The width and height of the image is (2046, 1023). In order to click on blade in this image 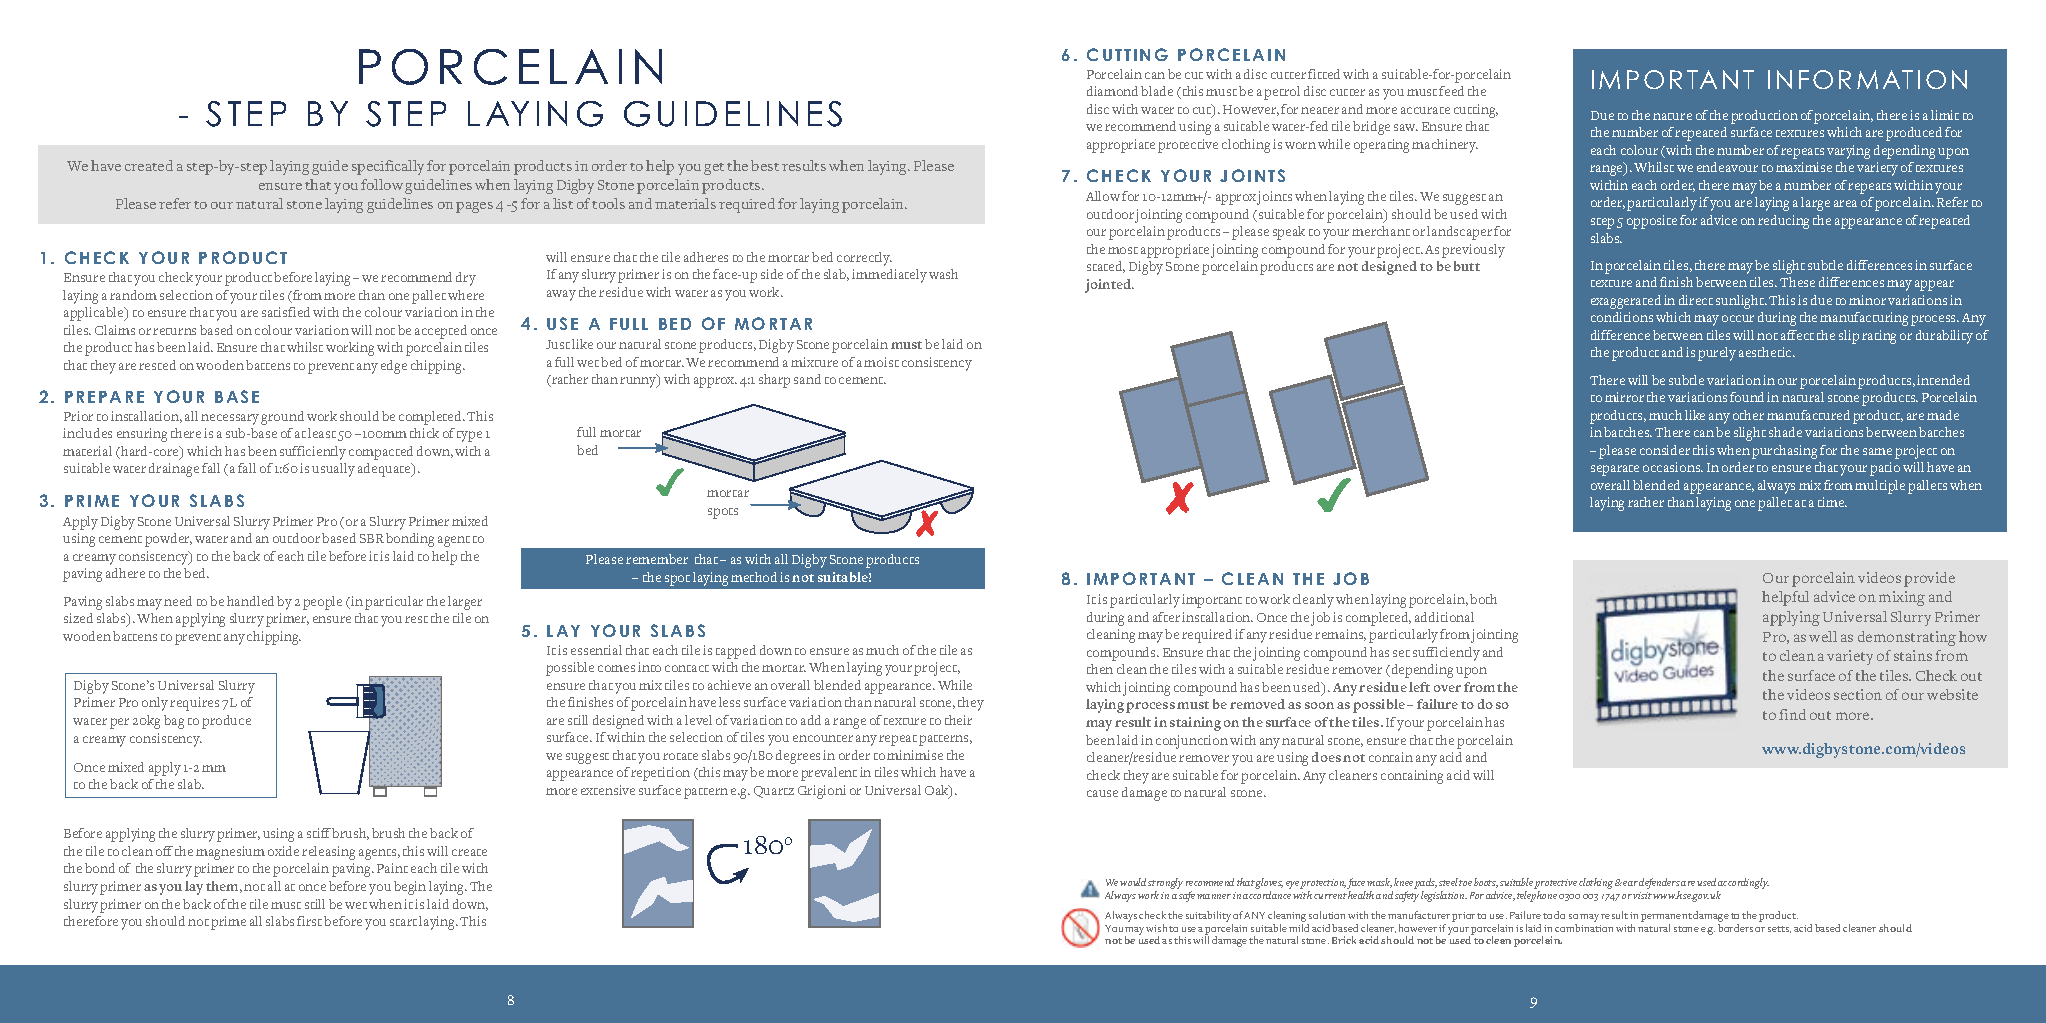, I will do `click(1157, 91)`.
